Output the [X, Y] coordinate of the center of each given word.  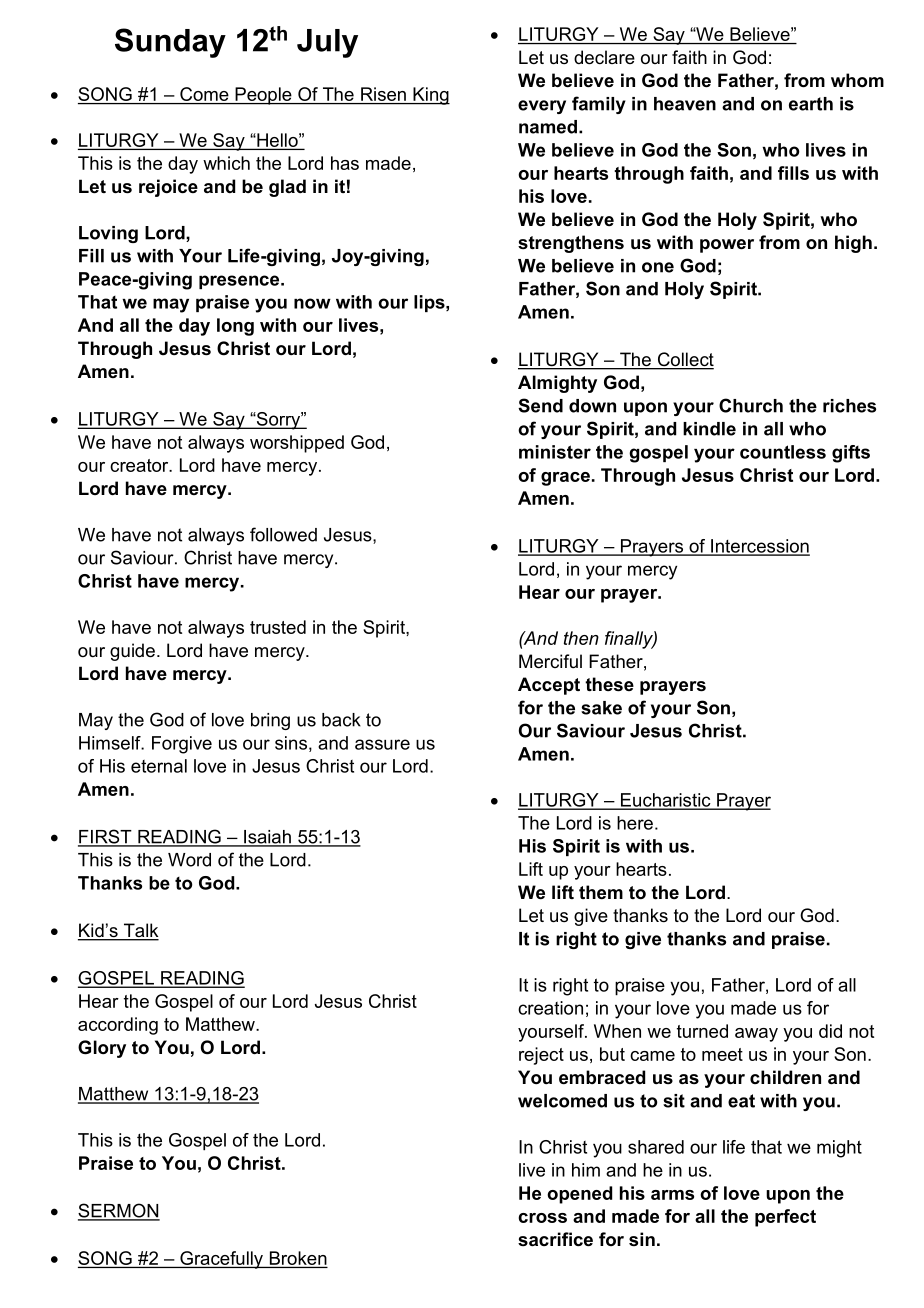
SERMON [119, 1211]
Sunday [170, 43]
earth [811, 104]
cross [542, 1218]
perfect [785, 1218]
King [430, 96]
